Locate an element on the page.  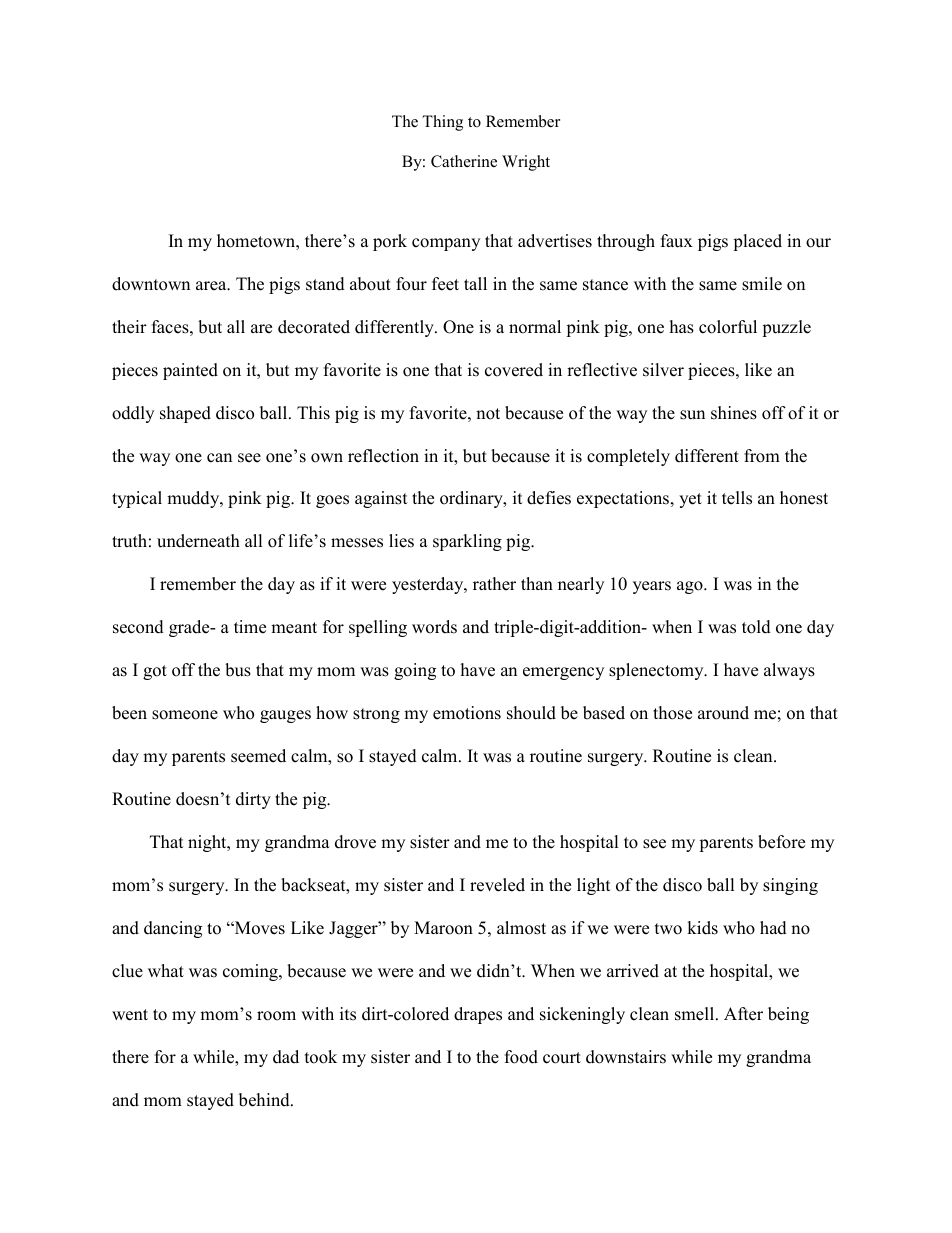
someone is located at coordinates (185, 715).
